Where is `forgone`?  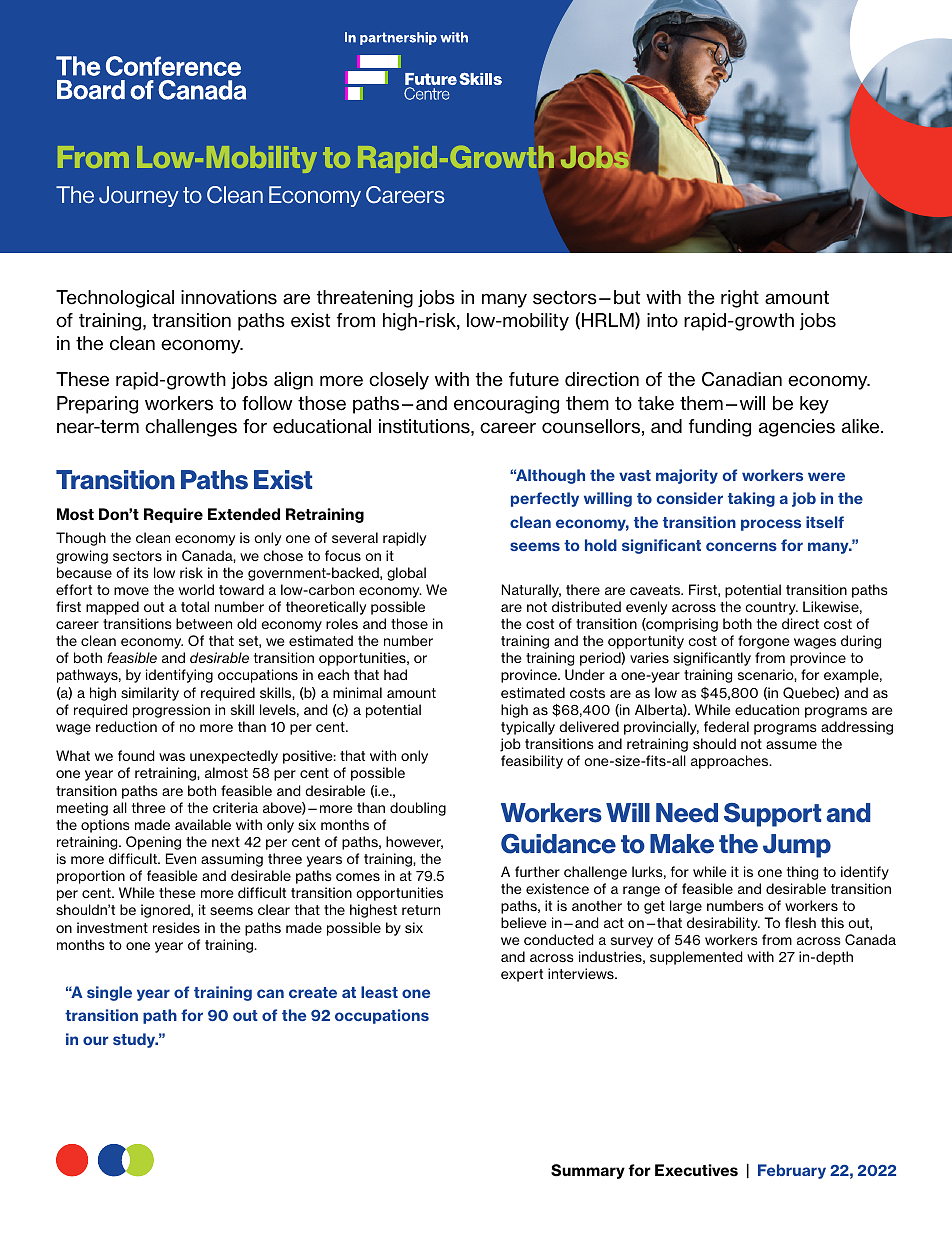 forgone is located at coordinates (764, 642).
